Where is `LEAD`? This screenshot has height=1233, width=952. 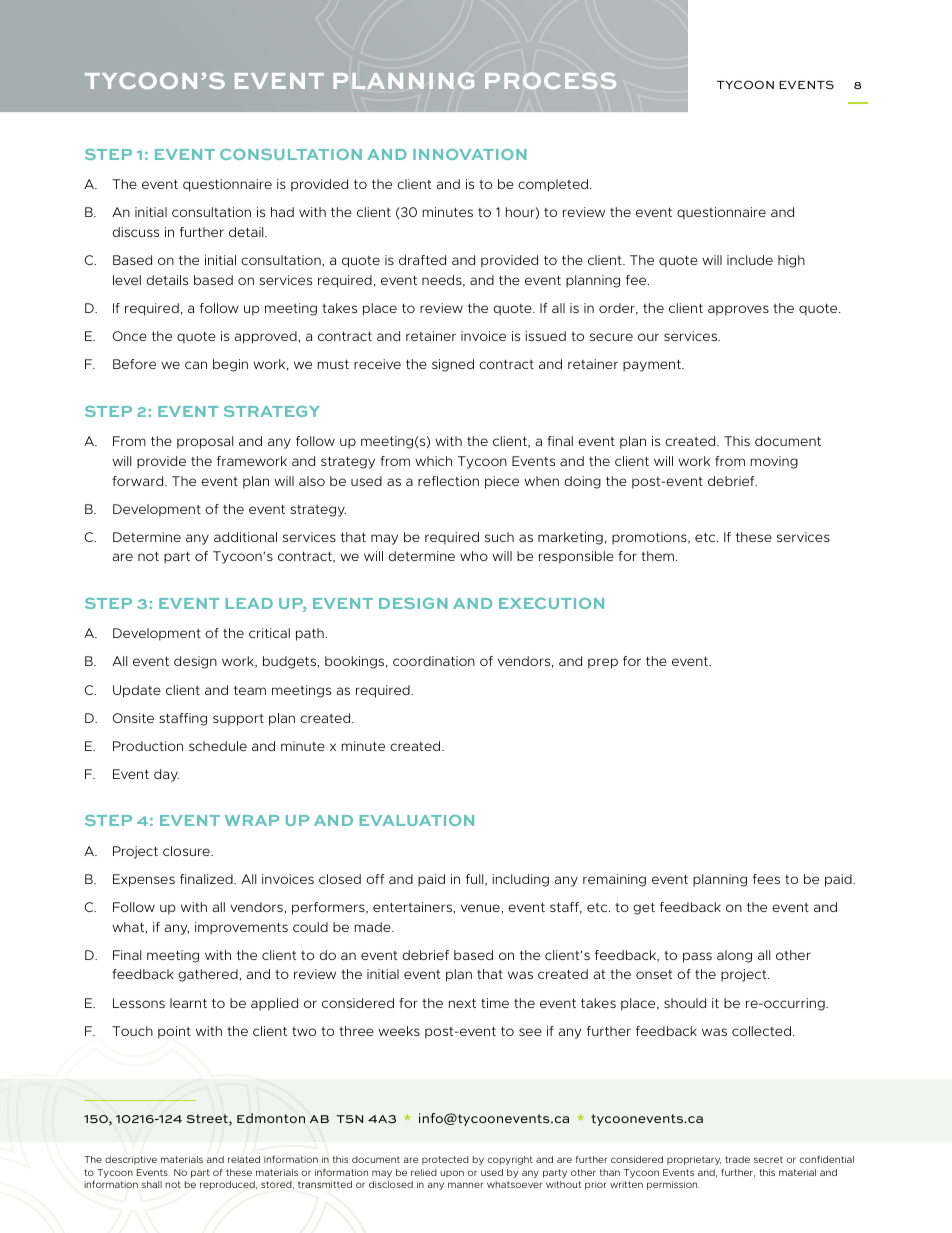
LEAD is located at coordinates (249, 603).
